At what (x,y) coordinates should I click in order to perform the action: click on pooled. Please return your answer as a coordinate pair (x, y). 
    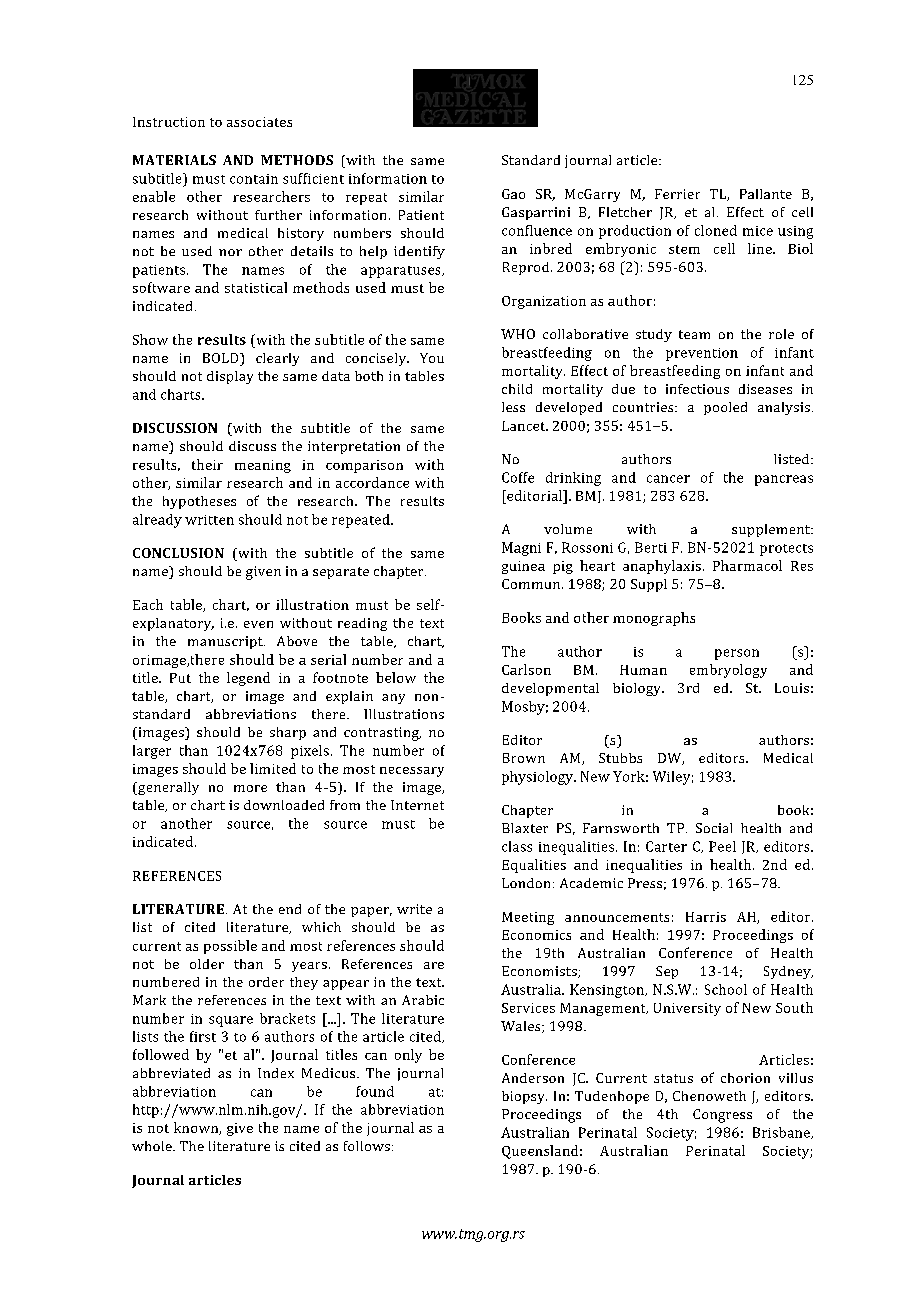
    Looking at the image, I should click on (725, 408).
